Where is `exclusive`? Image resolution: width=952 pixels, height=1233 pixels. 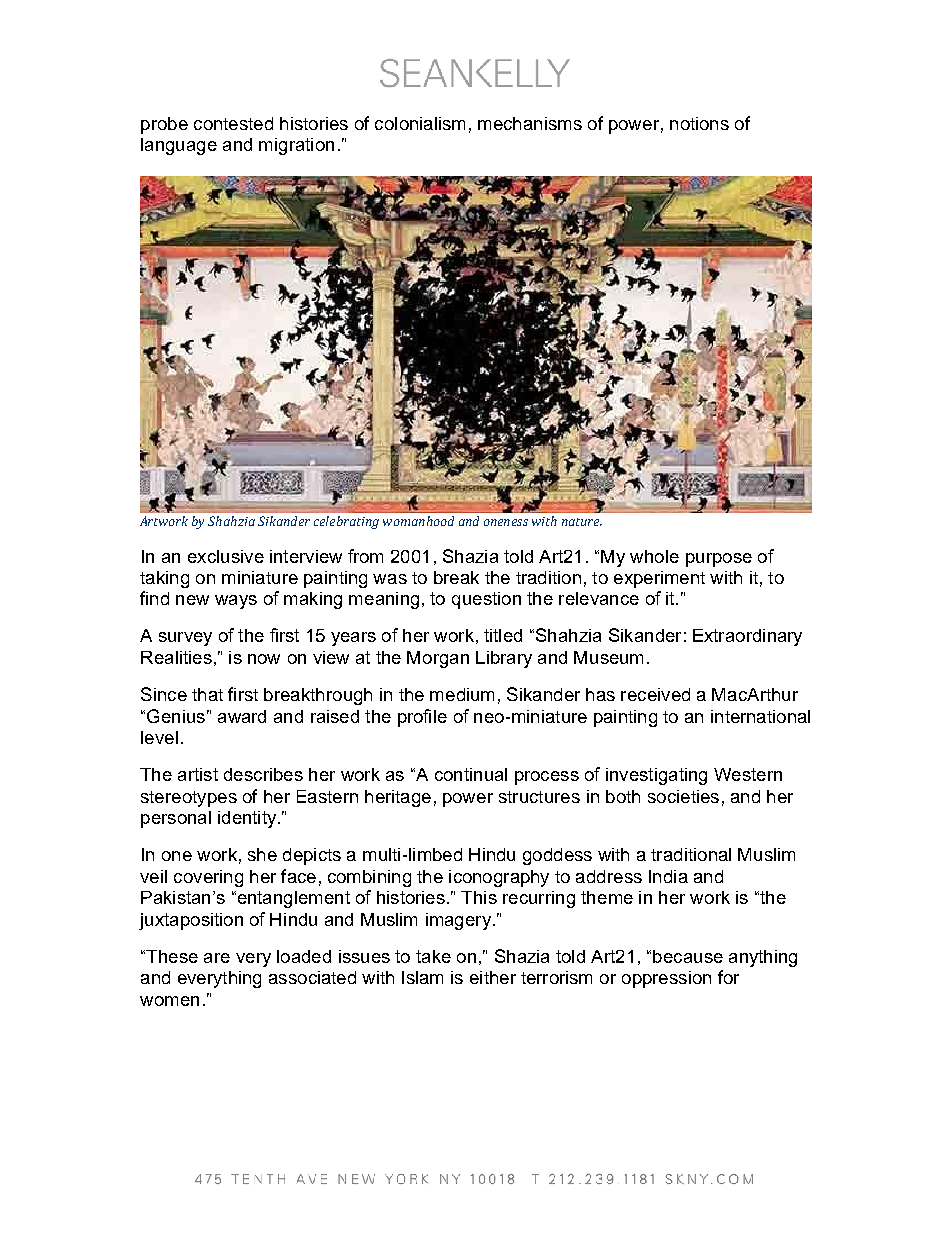
exclusive is located at coordinates (226, 556).
